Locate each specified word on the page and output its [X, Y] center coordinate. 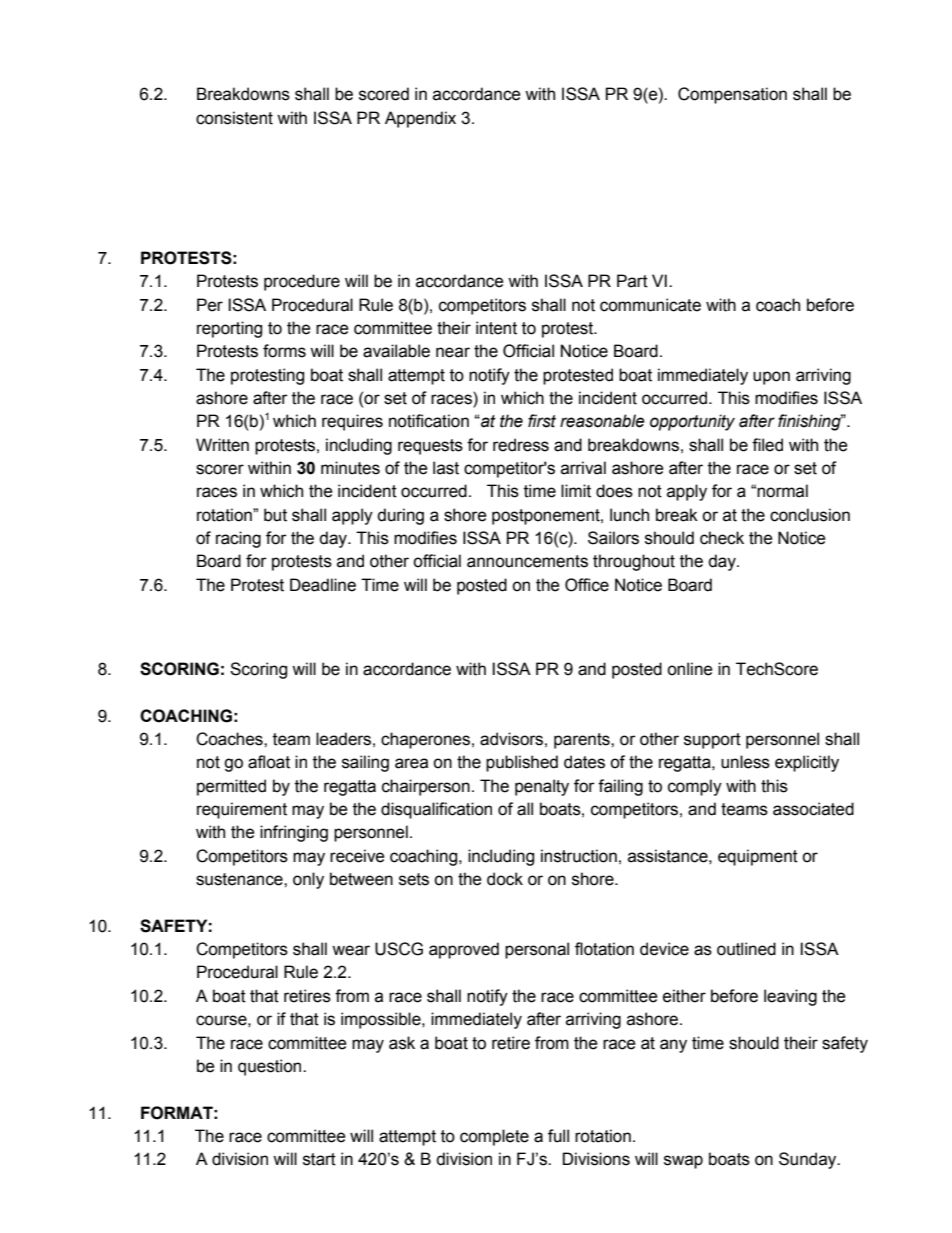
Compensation [732, 95]
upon [771, 378]
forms [284, 351]
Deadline [323, 585]
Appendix [420, 119]
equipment [758, 857]
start [319, 1159]
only [308, 880]
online [690, 669]
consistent [234, 118]
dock [505, 879]
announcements [527, 561]
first [542, 421]
